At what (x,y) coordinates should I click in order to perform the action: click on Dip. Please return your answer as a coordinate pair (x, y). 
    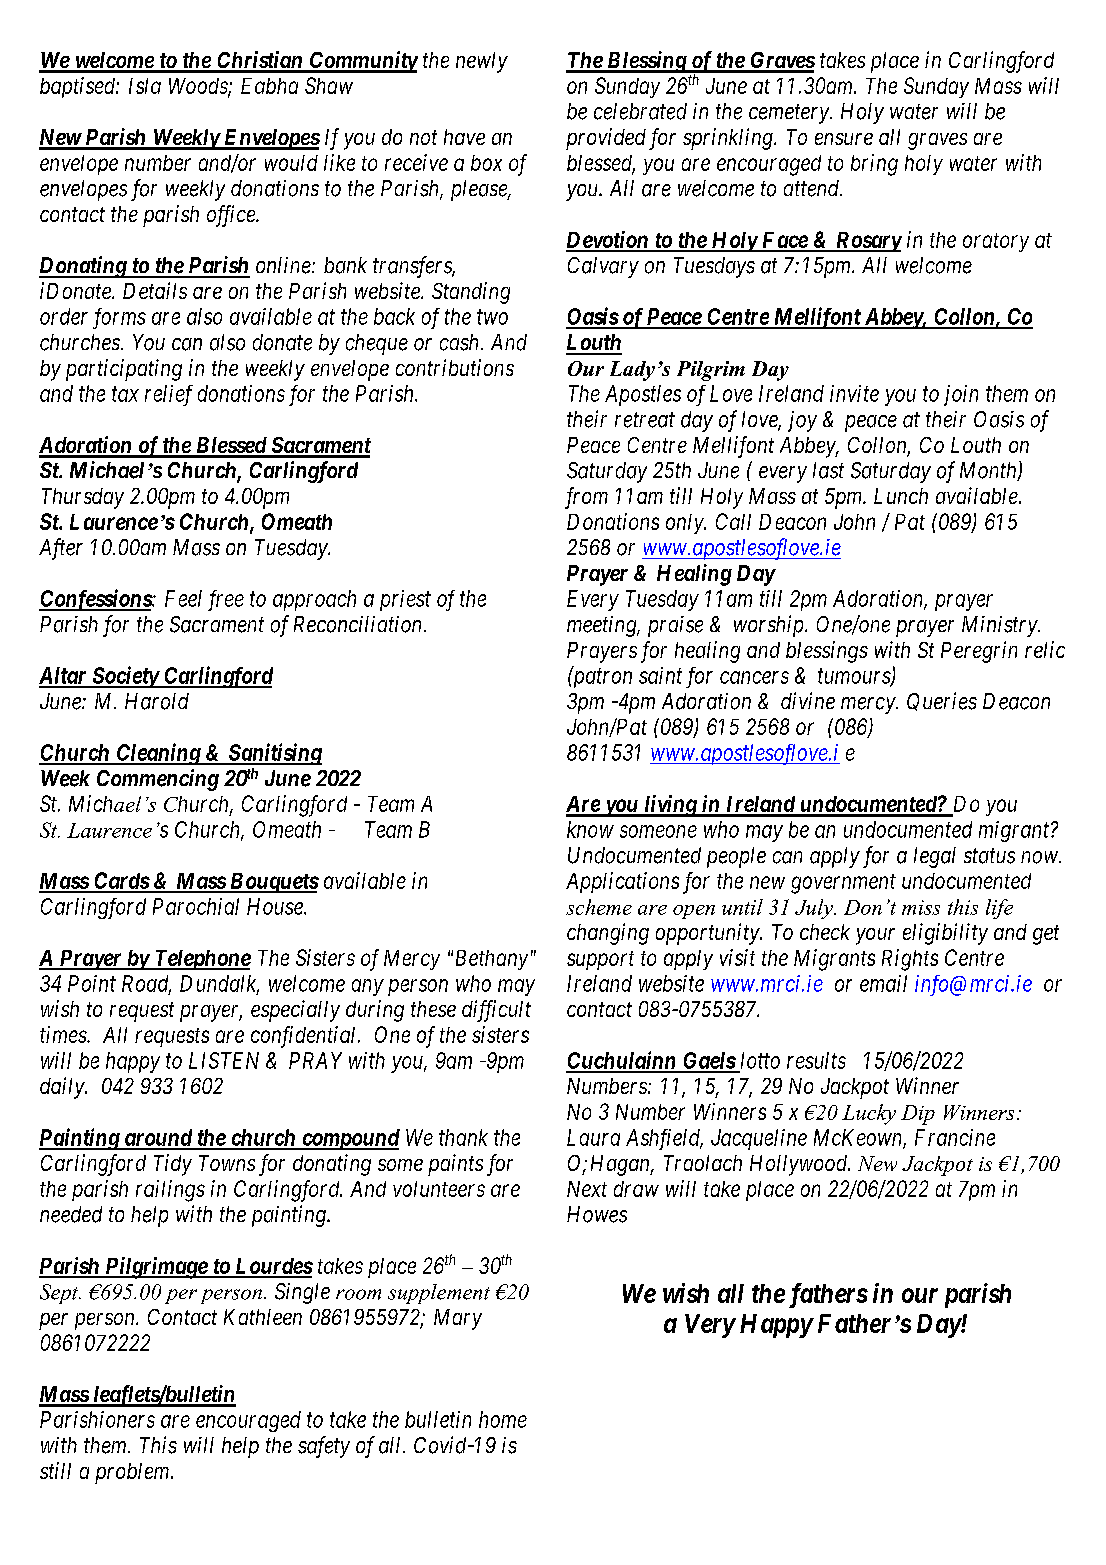
    Looking at the image, I should click on (918, 1115).
